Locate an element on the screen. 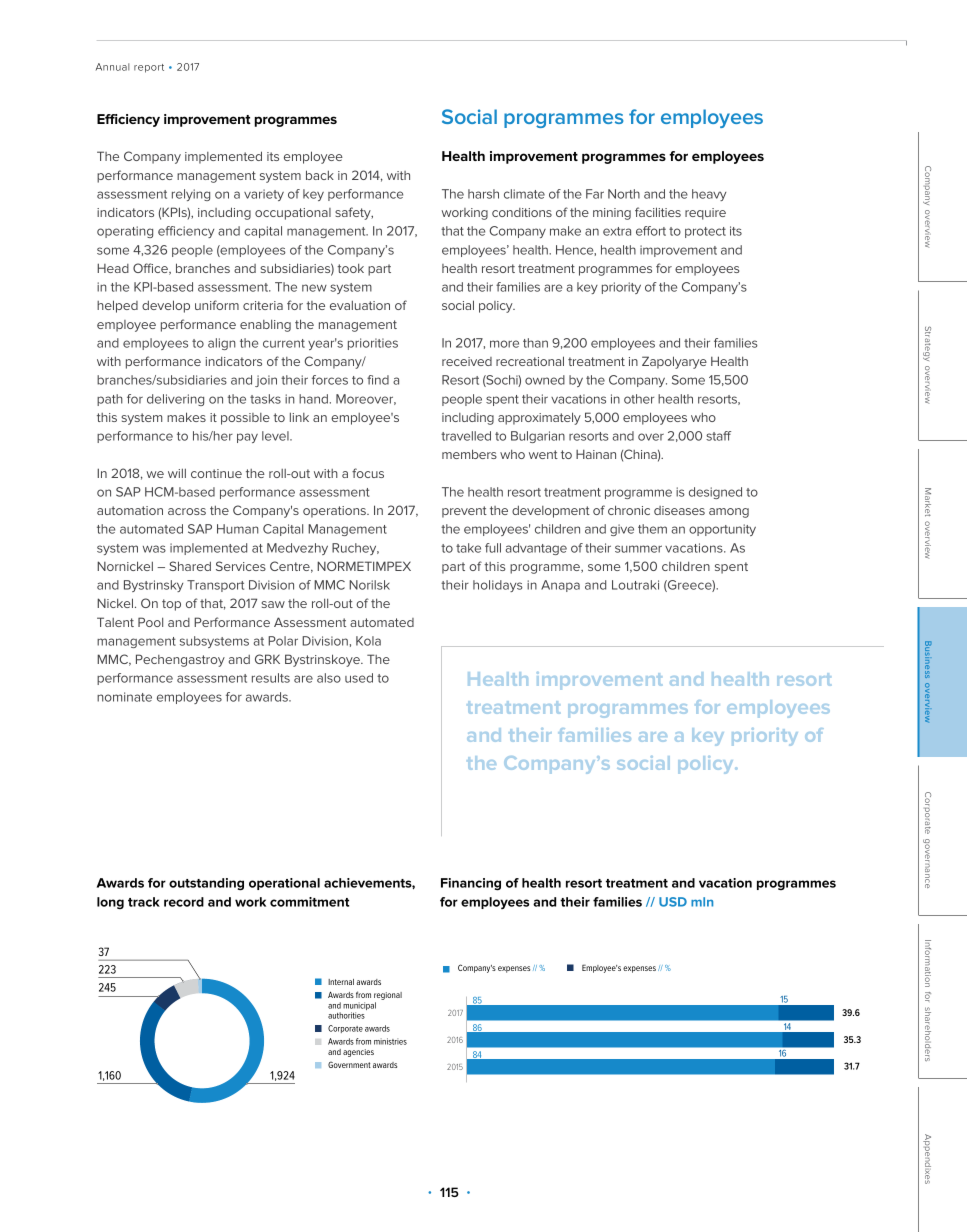 The image size is (967, 1232). other is located at coordinates (639, 399).
